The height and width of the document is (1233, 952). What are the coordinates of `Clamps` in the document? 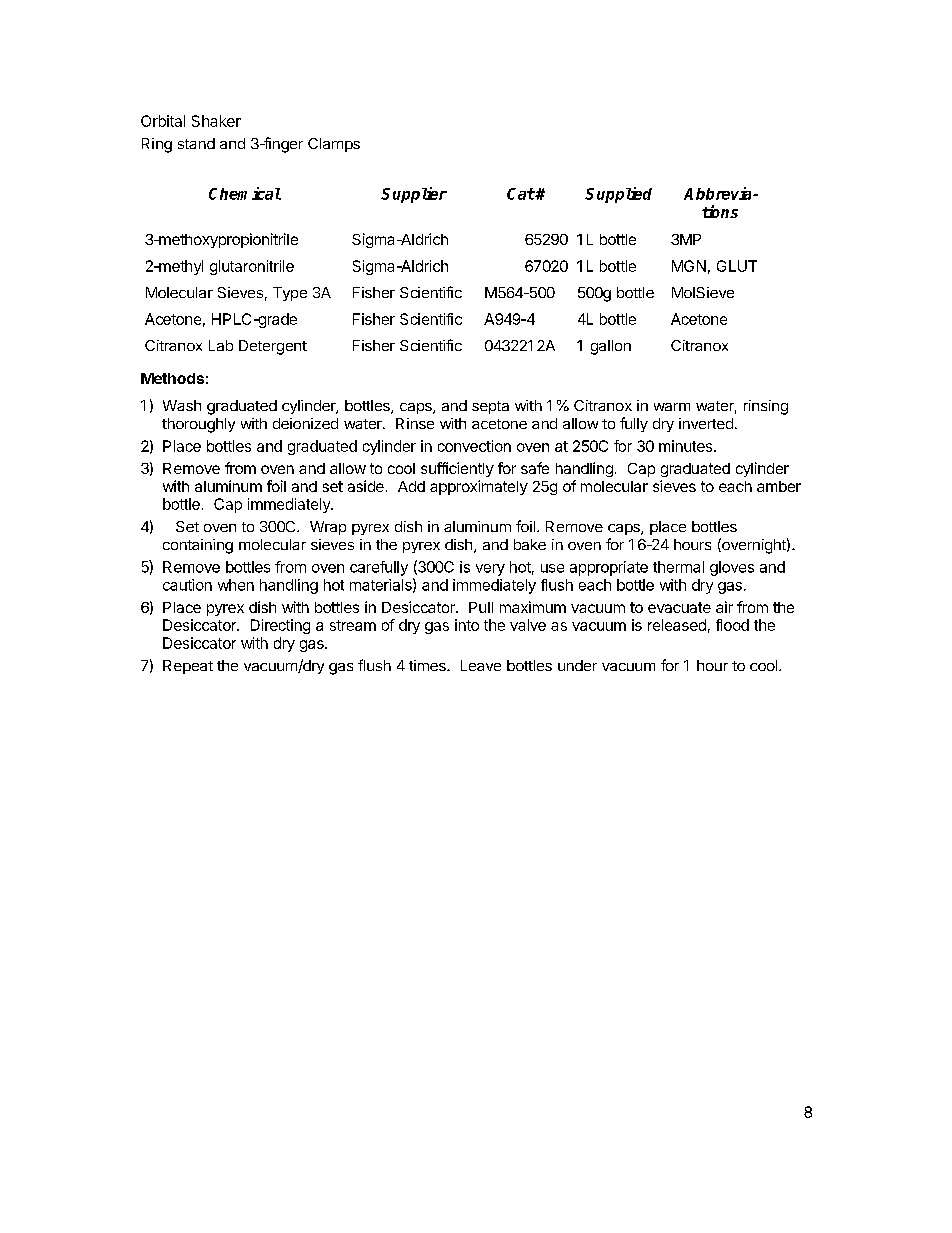 It's located at (334, 145).
